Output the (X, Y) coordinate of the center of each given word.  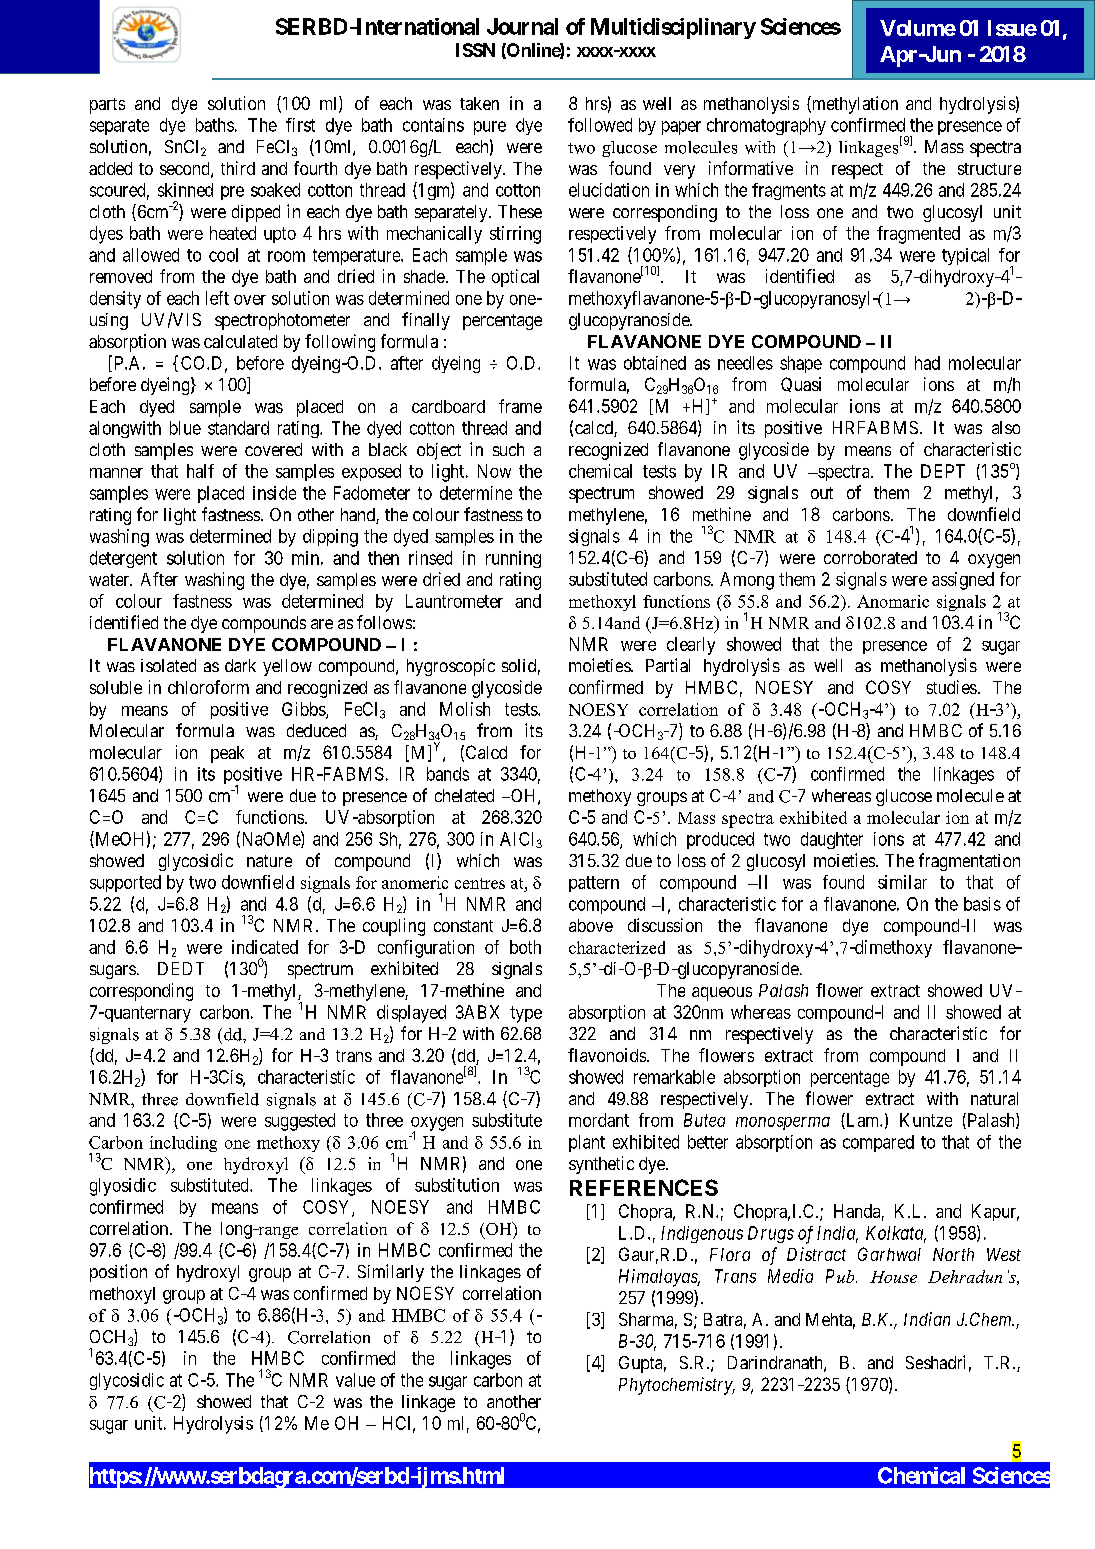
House (893, 1277)
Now (494, 471)
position (118, 1273)
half (200, 471)
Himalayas (659, 1278)
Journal (522, 26)
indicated (265, 947)
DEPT (943, 471)
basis (982, 904)
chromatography (766, 126)
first (300, 125)
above (591, 925)
